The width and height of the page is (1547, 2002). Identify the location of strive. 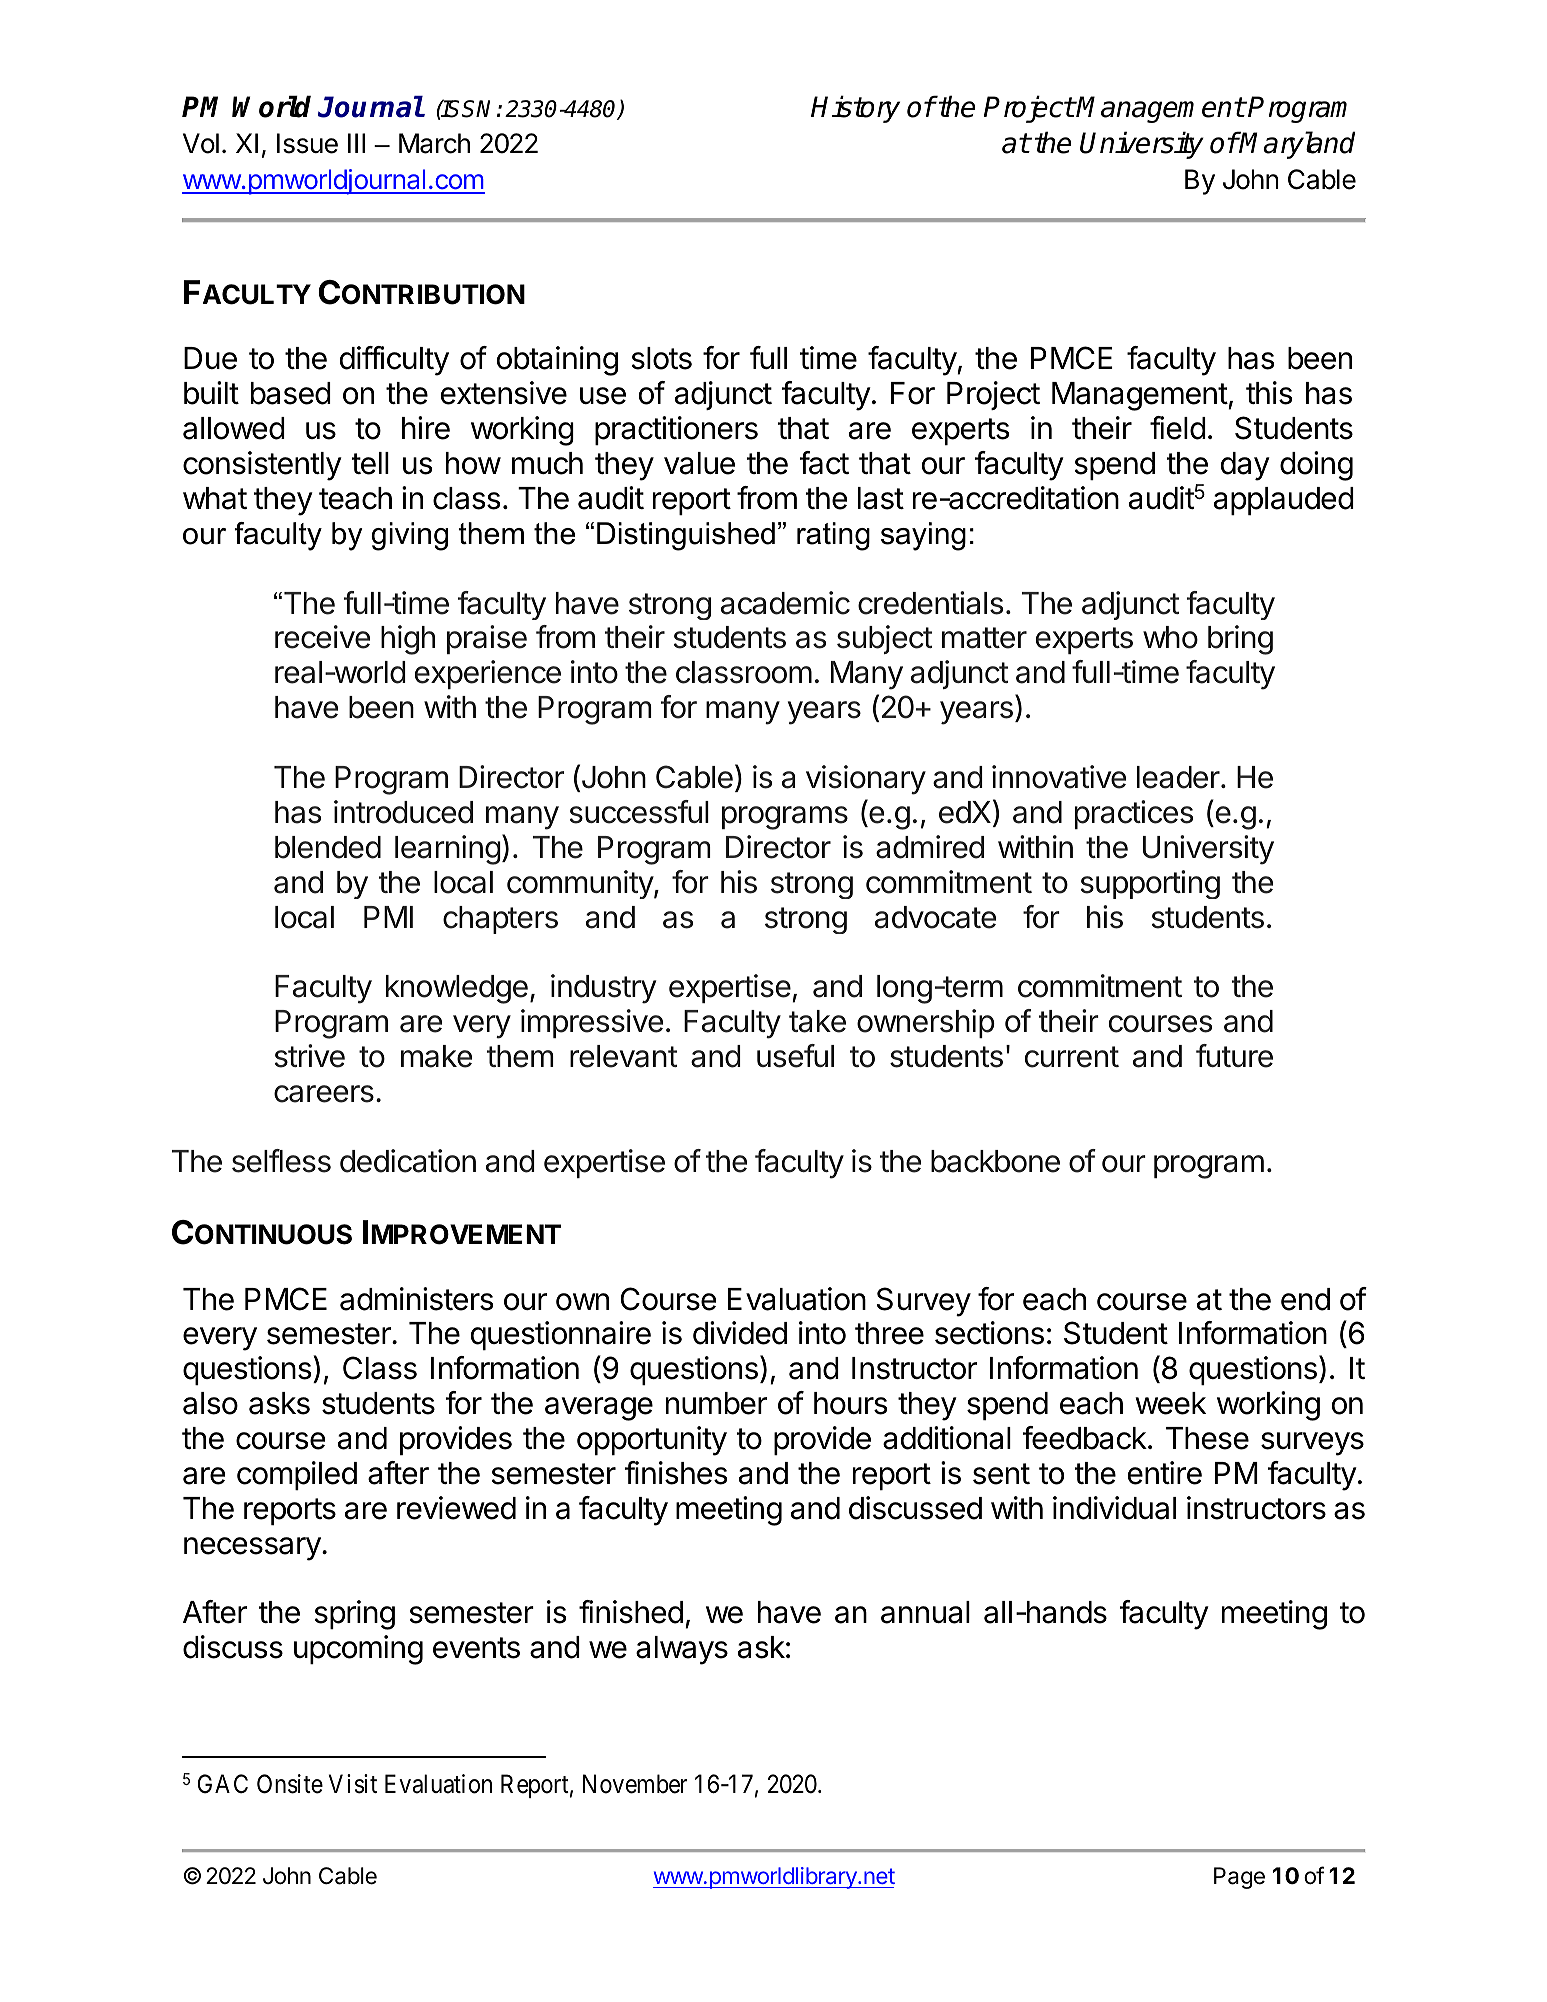
(310, 1056).
